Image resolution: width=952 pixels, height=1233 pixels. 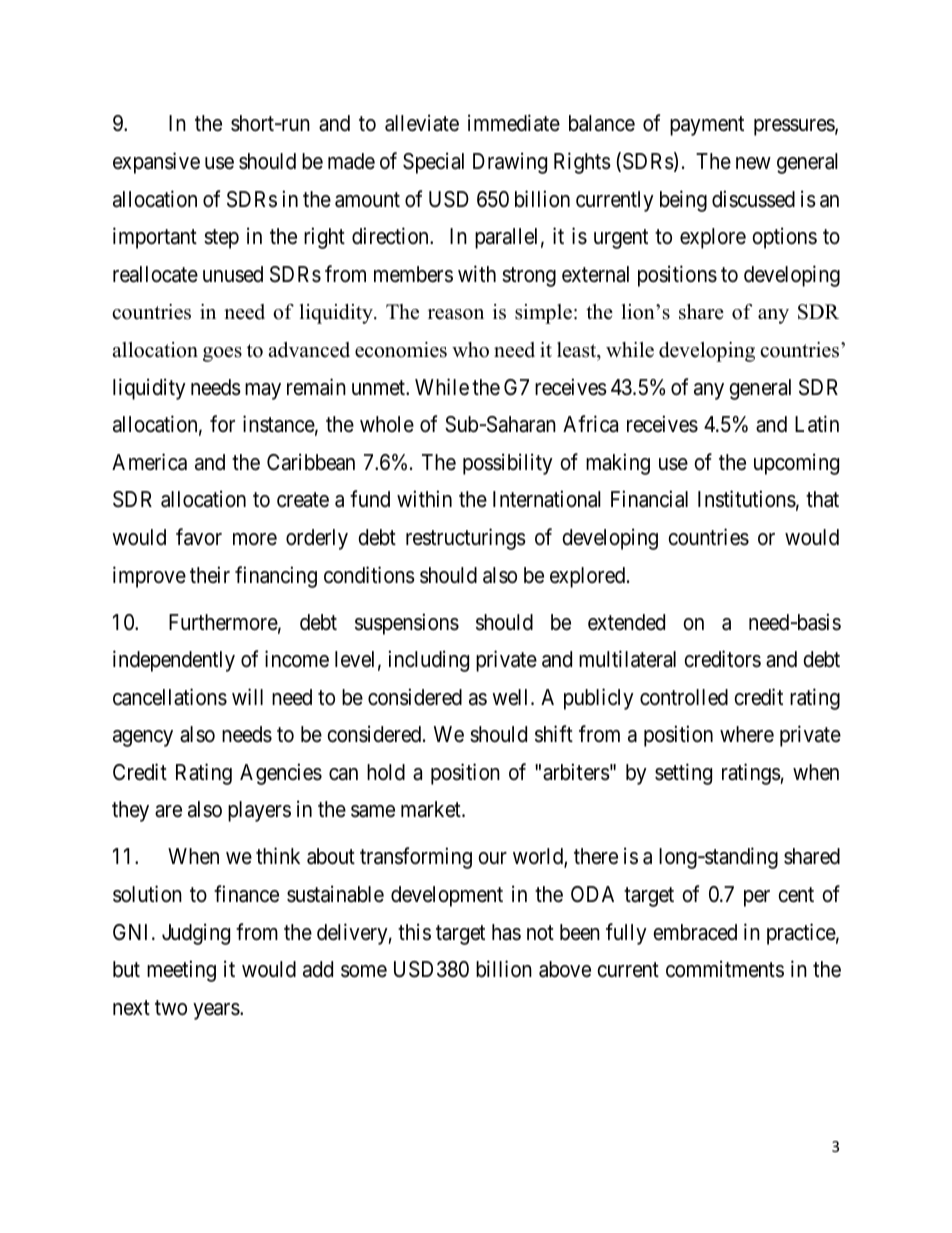 I want to click on meeting, so click(x=181, y=971).
